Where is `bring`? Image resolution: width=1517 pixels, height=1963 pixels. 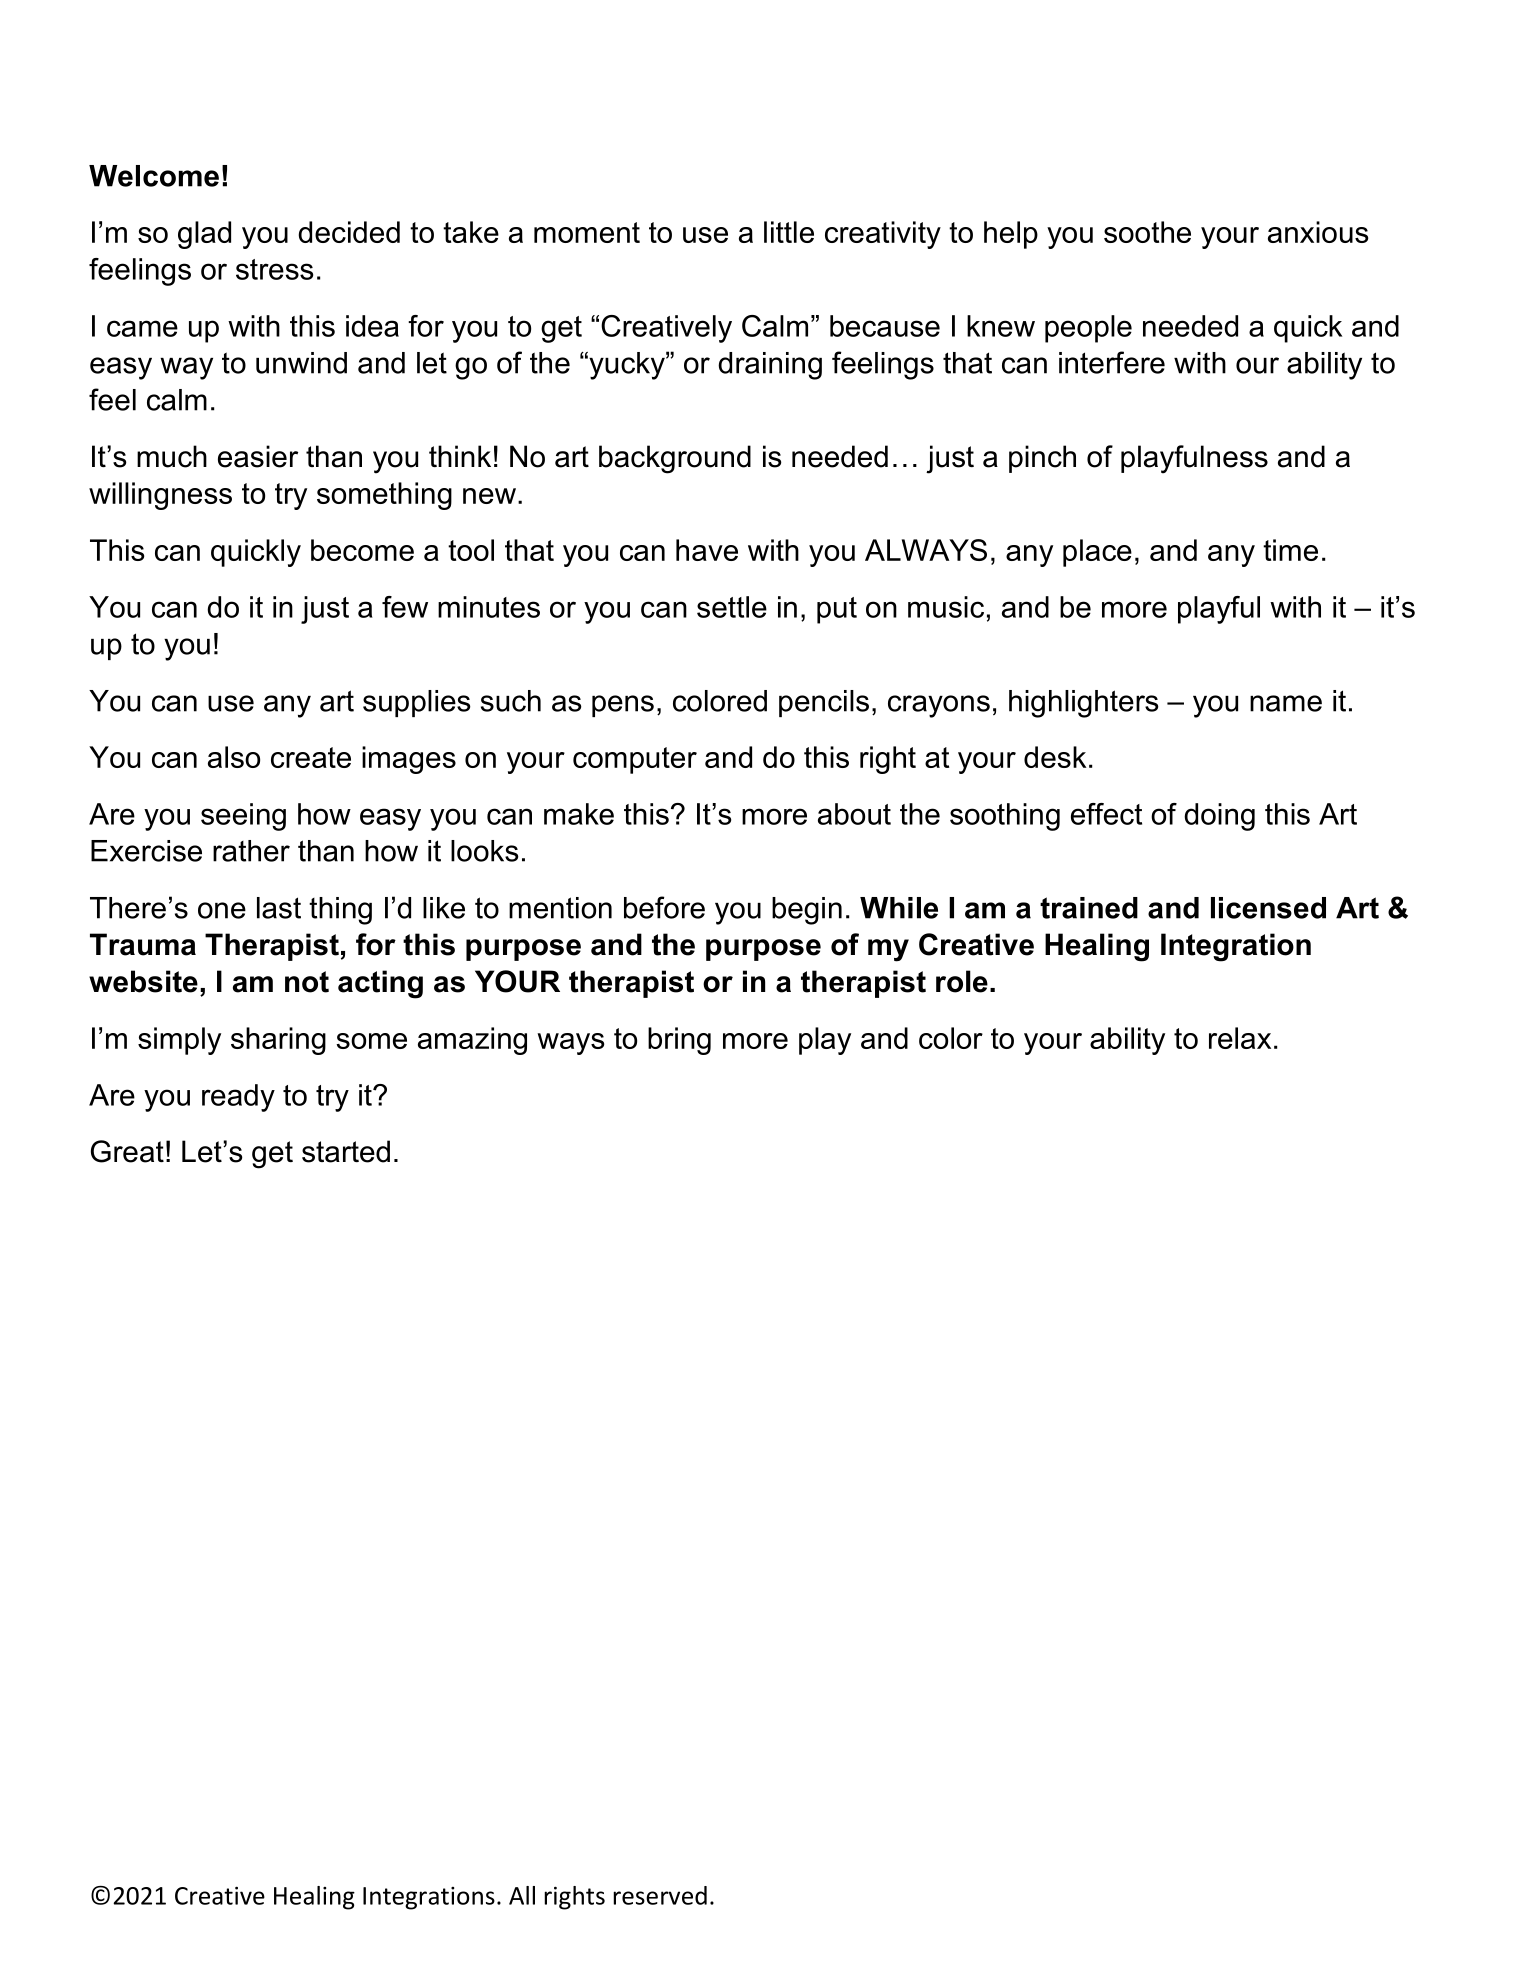
bring is located at coordinates (679, 1041).
